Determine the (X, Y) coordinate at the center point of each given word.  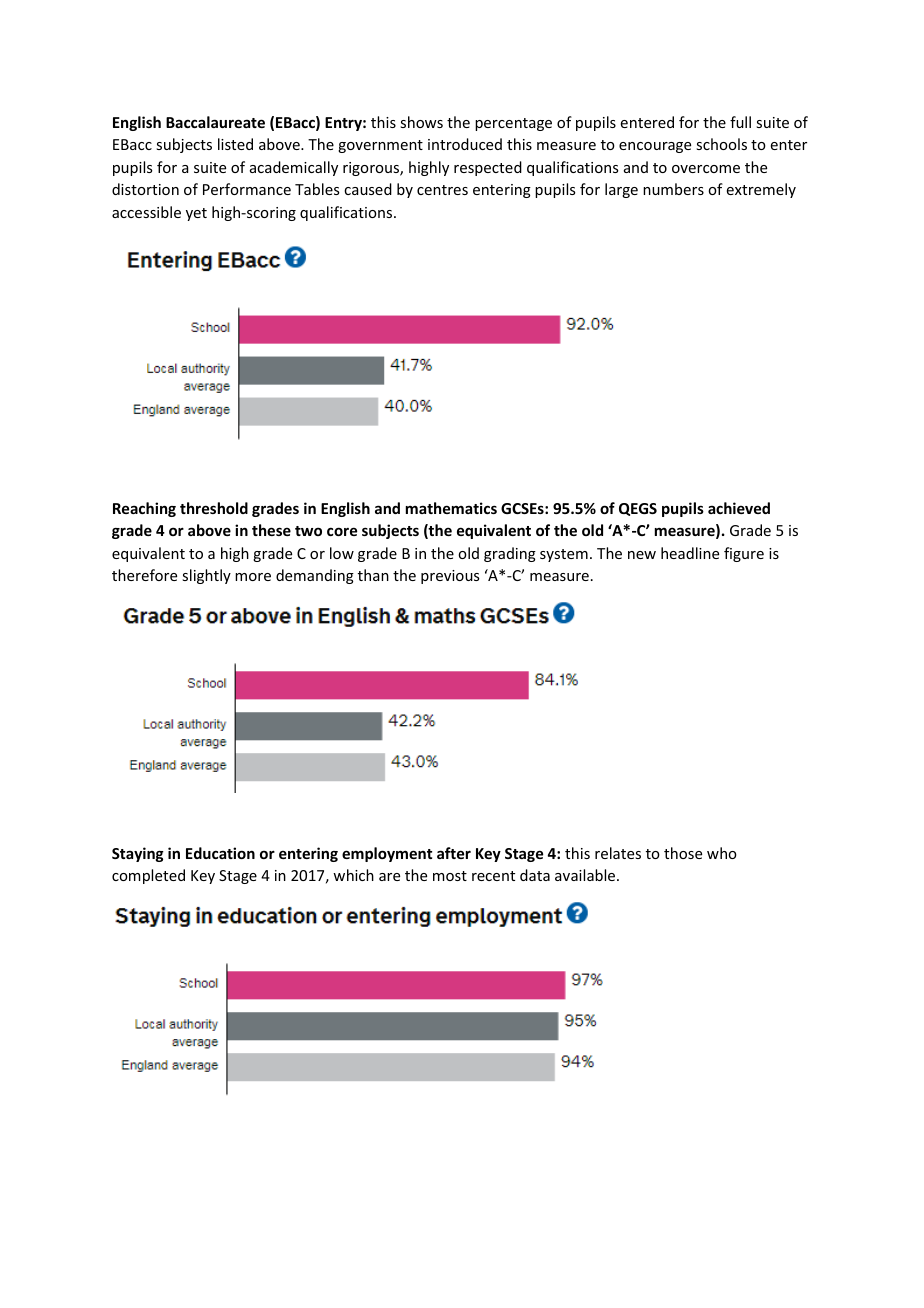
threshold (214, 508)
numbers (673, 189)
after (454, 853)
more (253, 577)
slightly (206, 576)
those (683, 853)
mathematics (451, 508)
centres (442, 190)
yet (196, 214)
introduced (465, 144)
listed (235, 144)
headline (690, 553)
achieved (739, 508)
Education (220, 853)
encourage (655, 147)
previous (450, 577)
